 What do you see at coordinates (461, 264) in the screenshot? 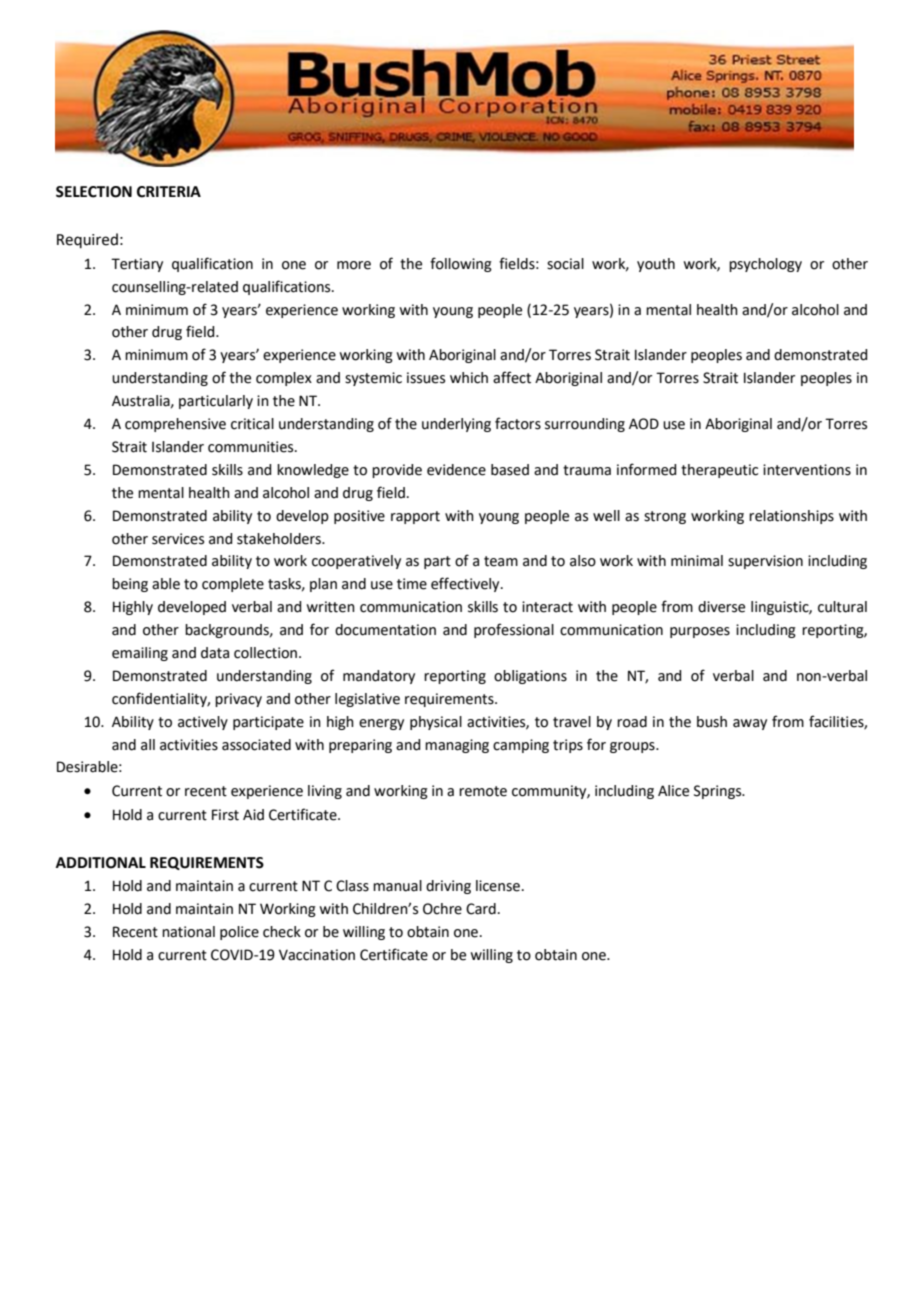
I see `following` at bounding box center [461, 264].
